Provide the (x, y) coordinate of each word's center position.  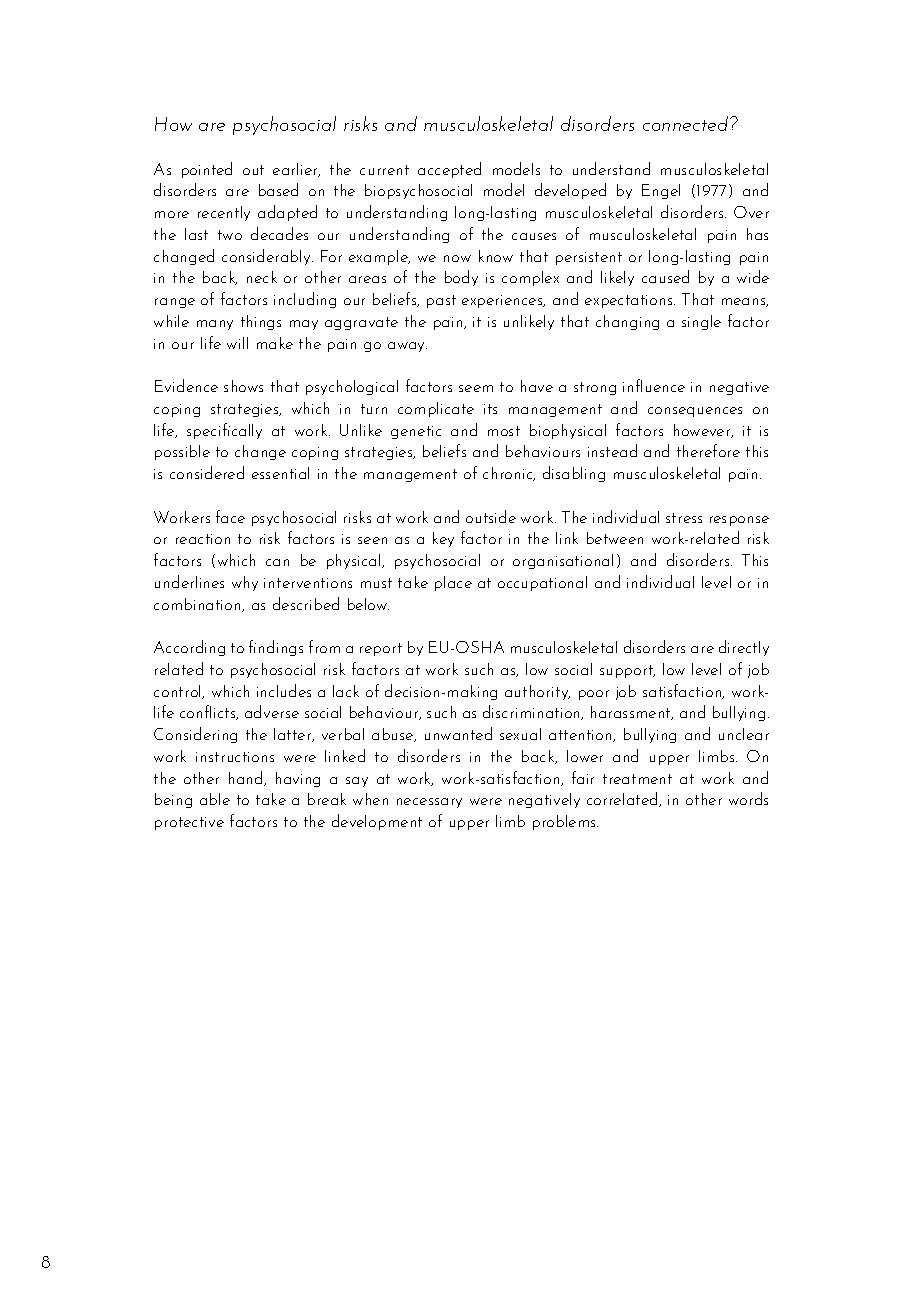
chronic (509, 474)
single (701, 322)
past (441, 301)
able (215, 799)
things (261, 322)
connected (687, 123)
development (377, 822)
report (381, 649)
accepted (449, 170)
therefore (708, 450)
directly (744, 648)
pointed (207, 170)
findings (276, 648)
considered (207, 472)
